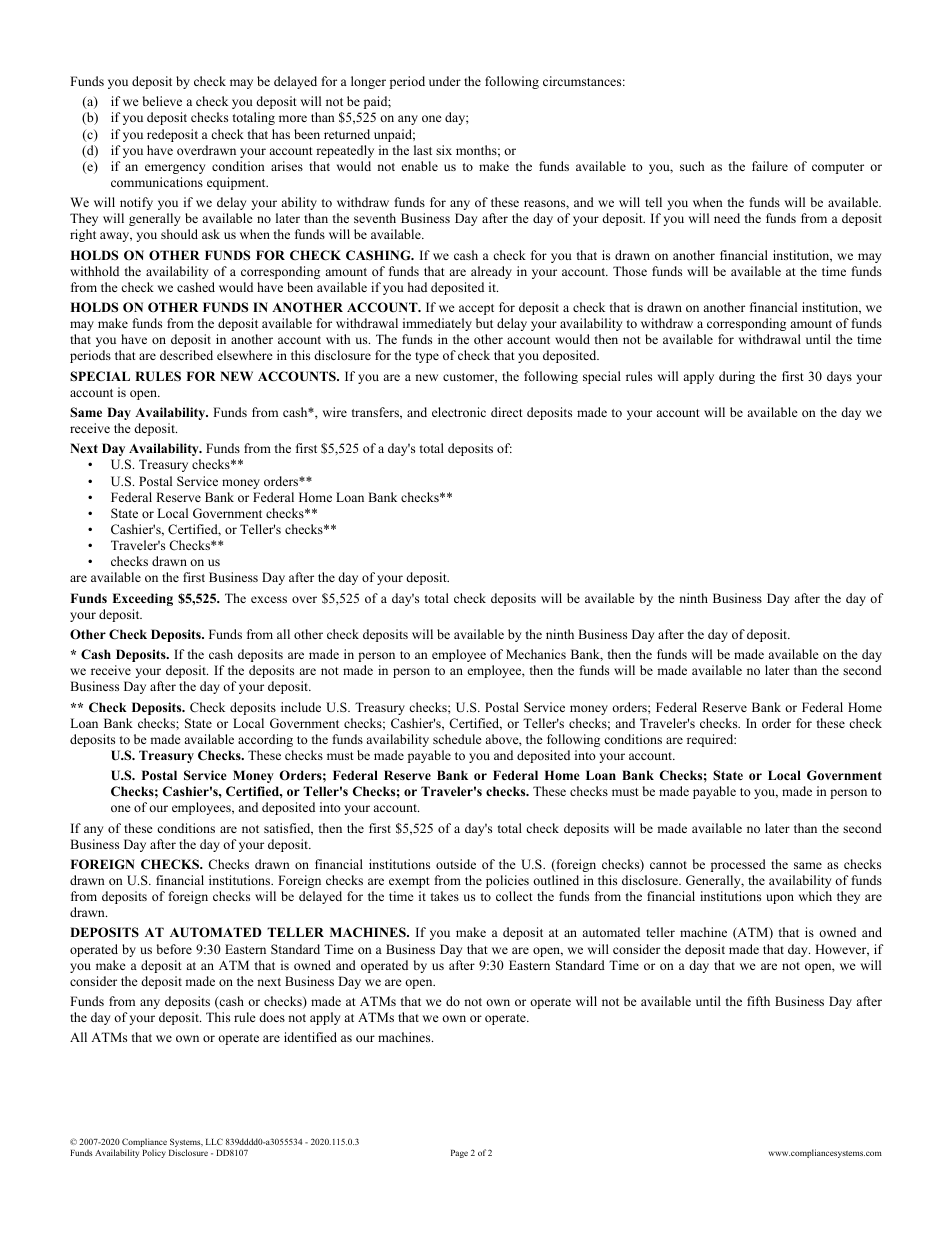  What do you see at coordinates (154, 1153) in the page?
I see `Policy` at bounding box center [154, 1153].
